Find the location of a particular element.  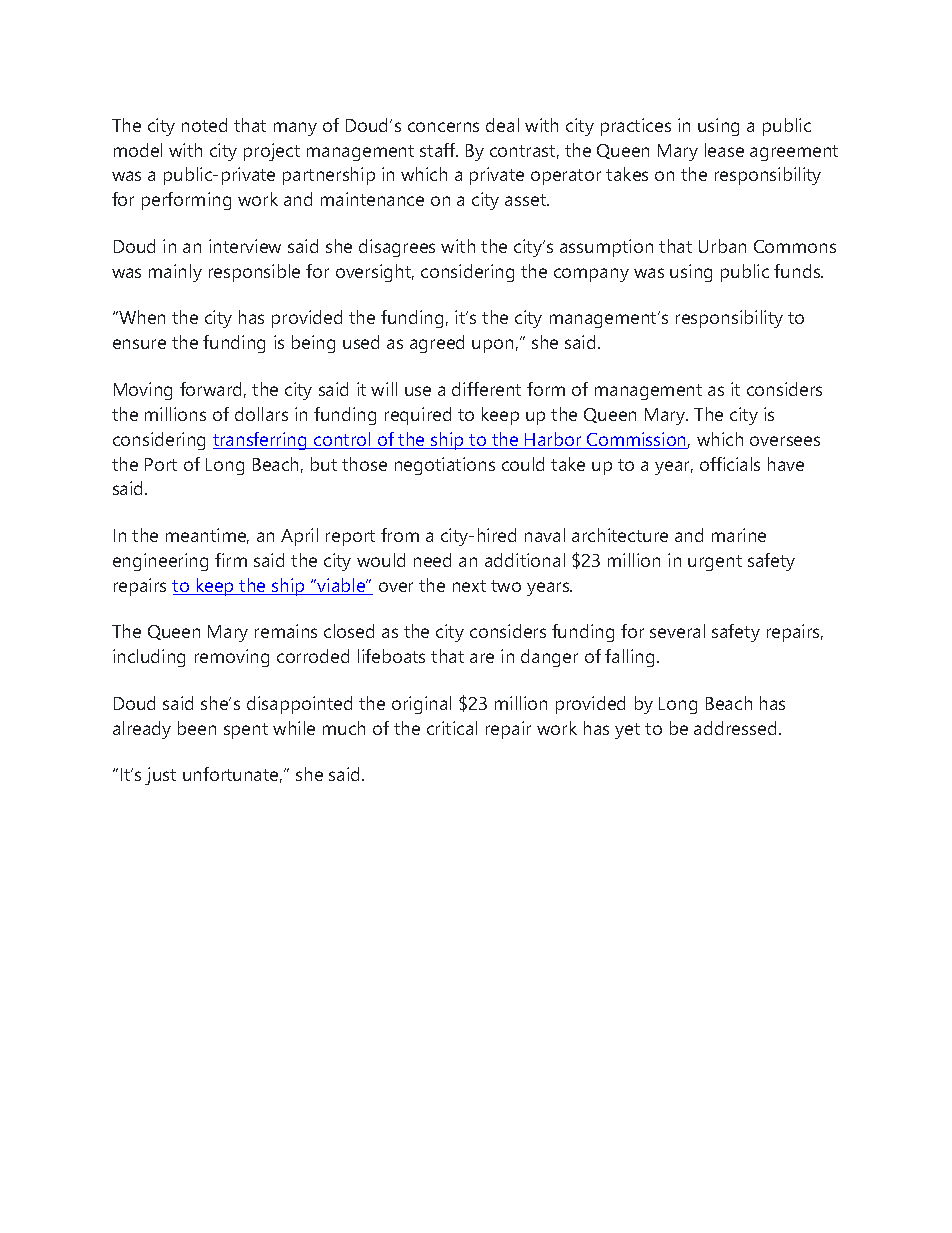

staff is located at coordinates (439, 150).
